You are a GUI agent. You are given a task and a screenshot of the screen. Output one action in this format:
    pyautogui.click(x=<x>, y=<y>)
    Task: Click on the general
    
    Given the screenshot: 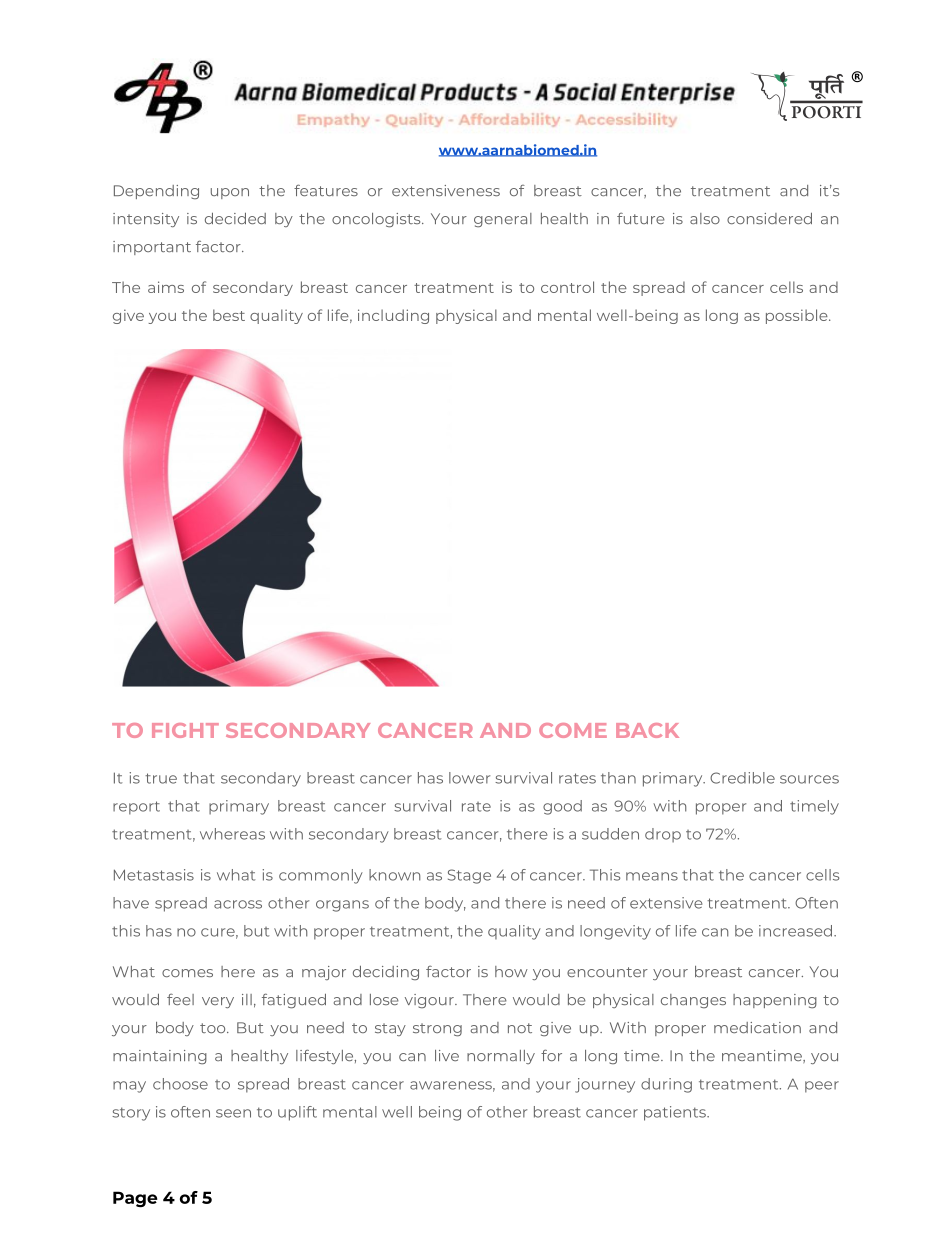 What is the action you would take?
    pyautogui.click(x=503, y=220)
